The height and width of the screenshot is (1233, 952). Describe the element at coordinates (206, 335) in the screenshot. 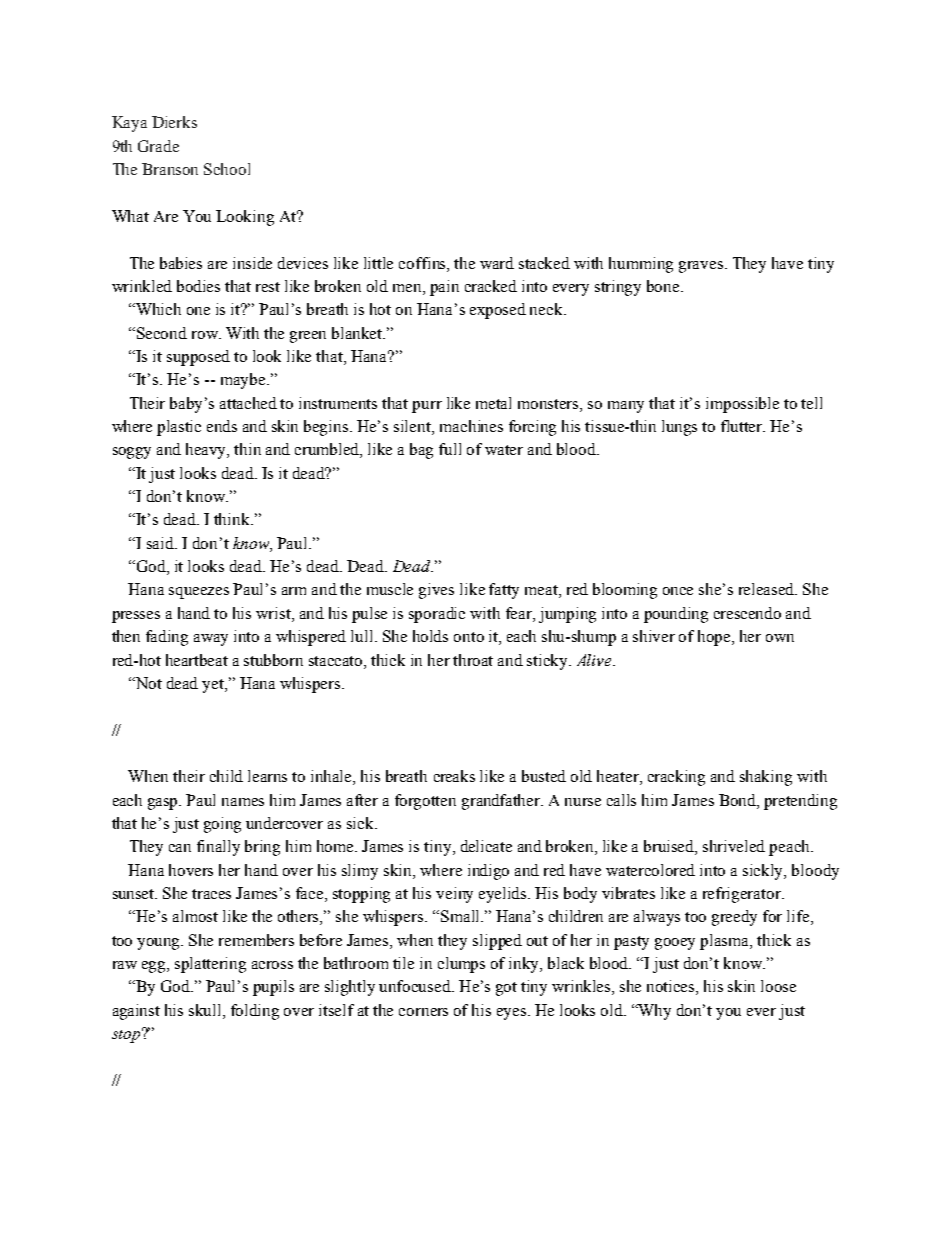

I see `row` at that location.
